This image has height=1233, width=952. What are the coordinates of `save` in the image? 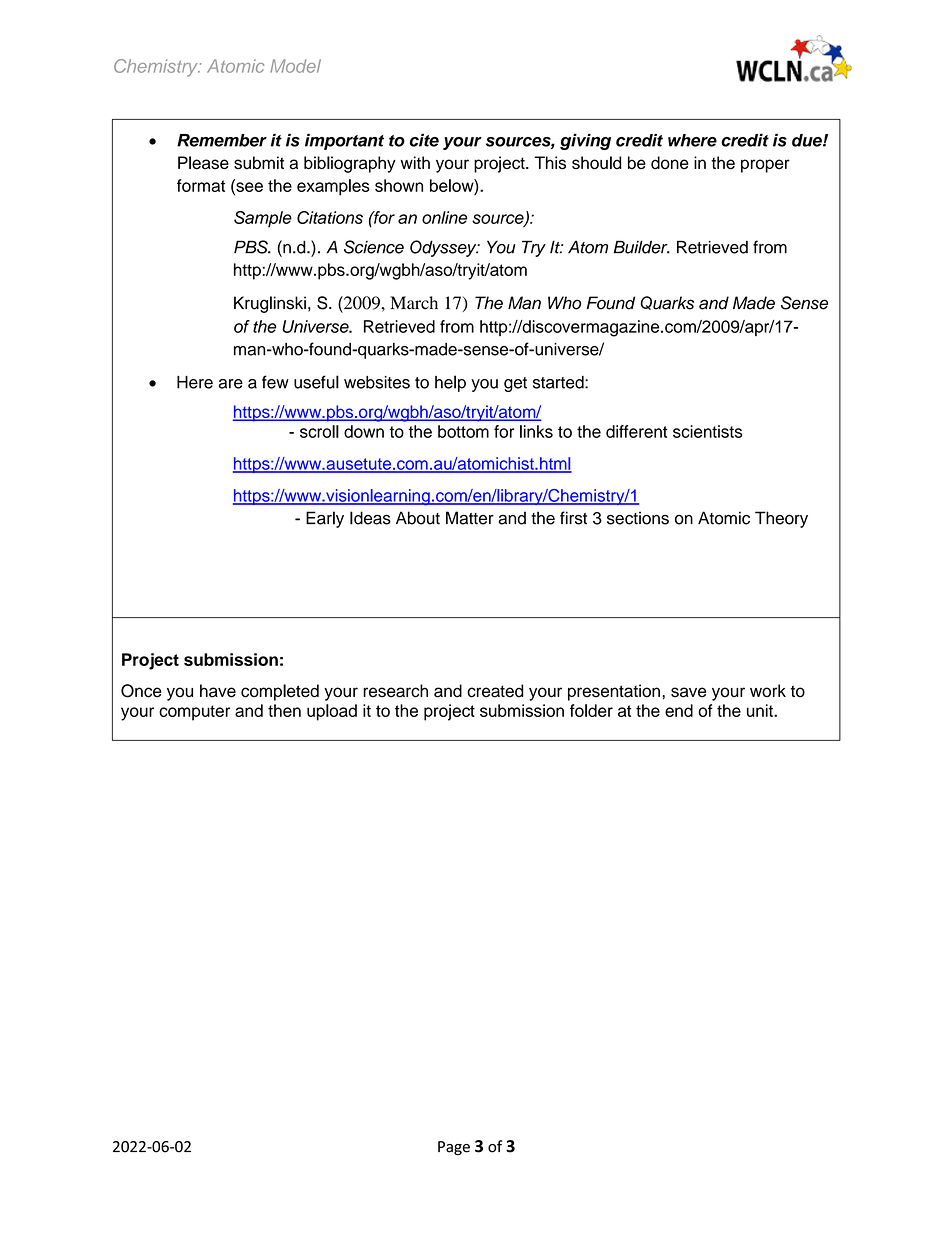 It's located at (688, 692).
